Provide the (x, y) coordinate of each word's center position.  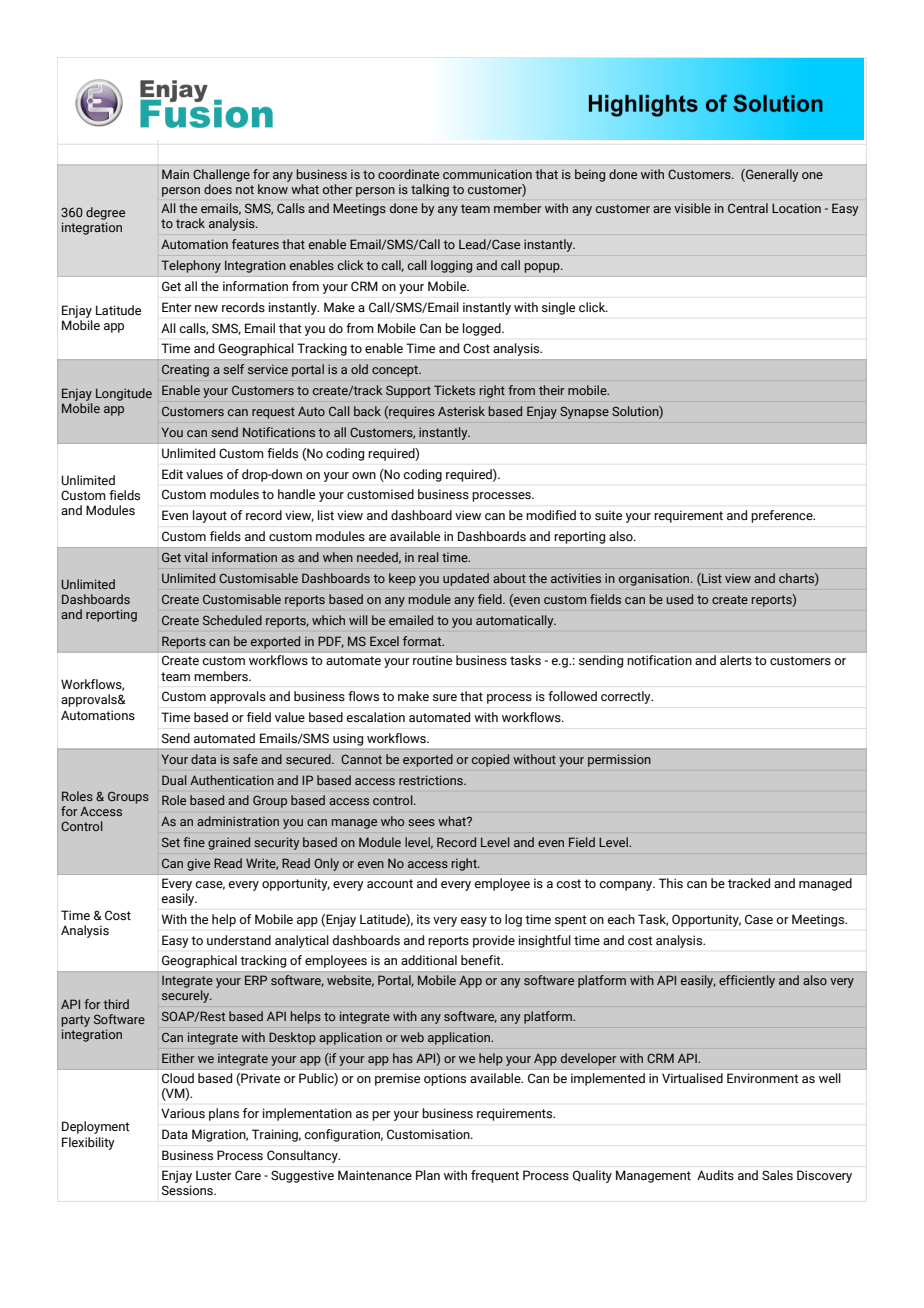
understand (239, 940)
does (218, 189)
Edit (172, 474)
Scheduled (232, 620)
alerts (736, 660)
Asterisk (461, 411)
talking (430, 190)
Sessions (188, 1190)
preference (783, 516)
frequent (495, 1176)
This (671, 883)
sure (445, 698)
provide (494, 941)
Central (748, 208)
